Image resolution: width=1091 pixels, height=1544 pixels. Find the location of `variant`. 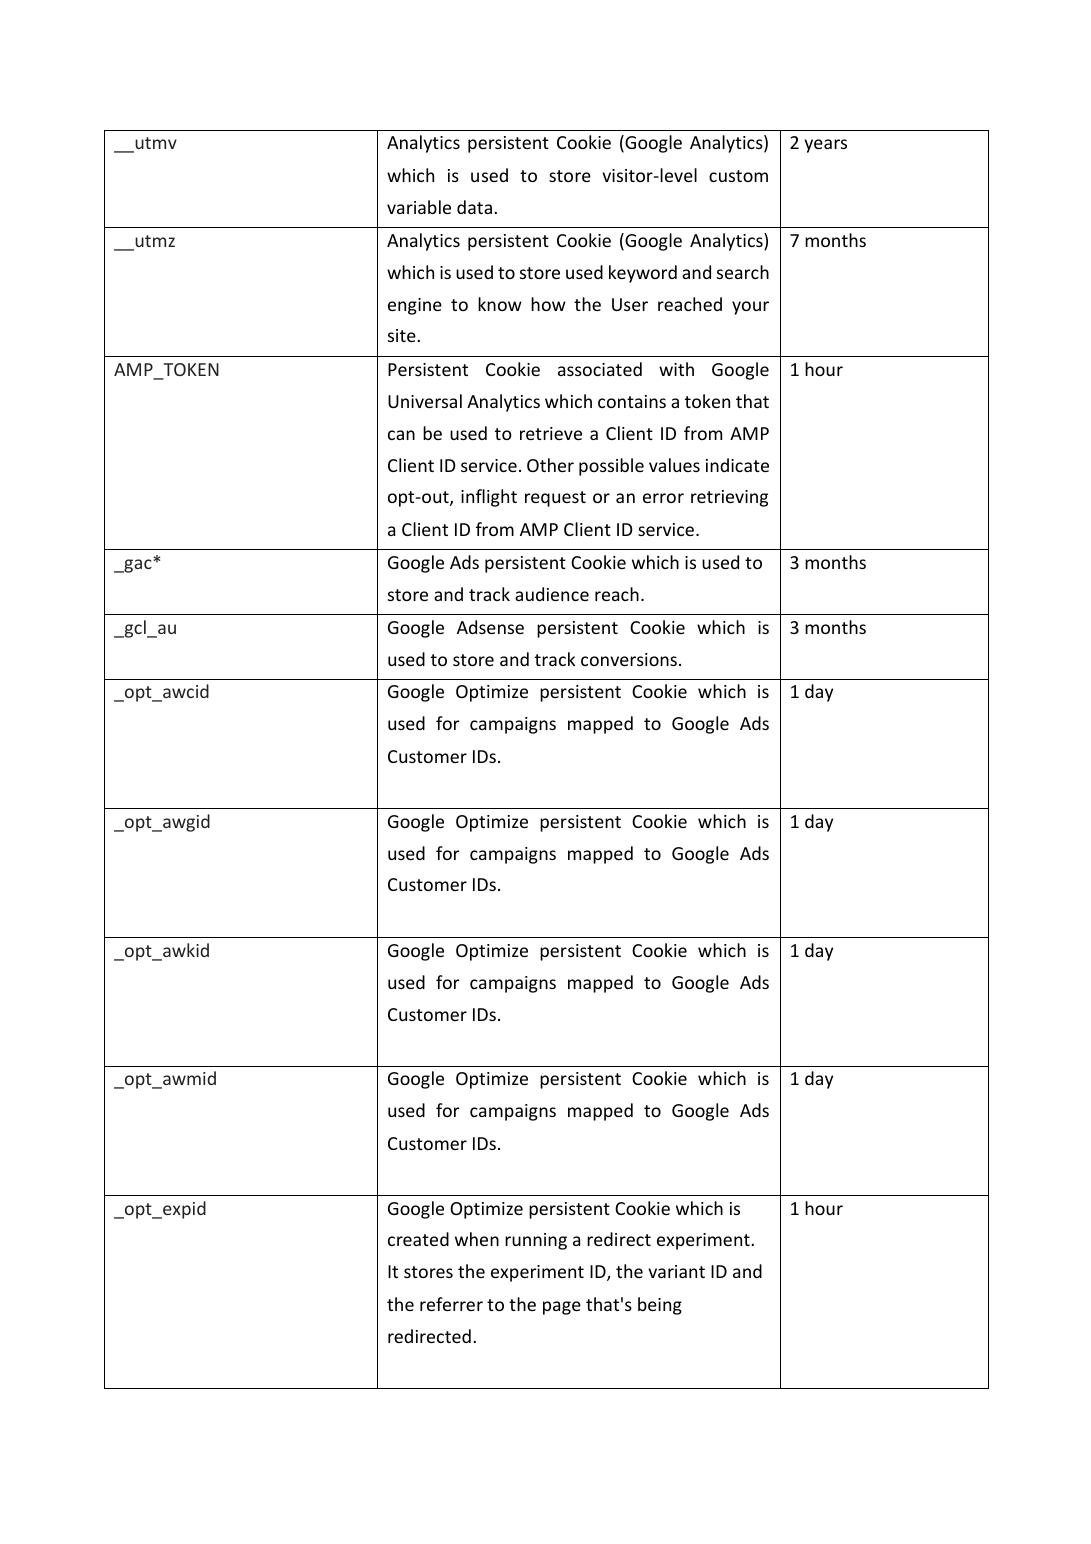

variant is located at coordinates (676, 1271).
